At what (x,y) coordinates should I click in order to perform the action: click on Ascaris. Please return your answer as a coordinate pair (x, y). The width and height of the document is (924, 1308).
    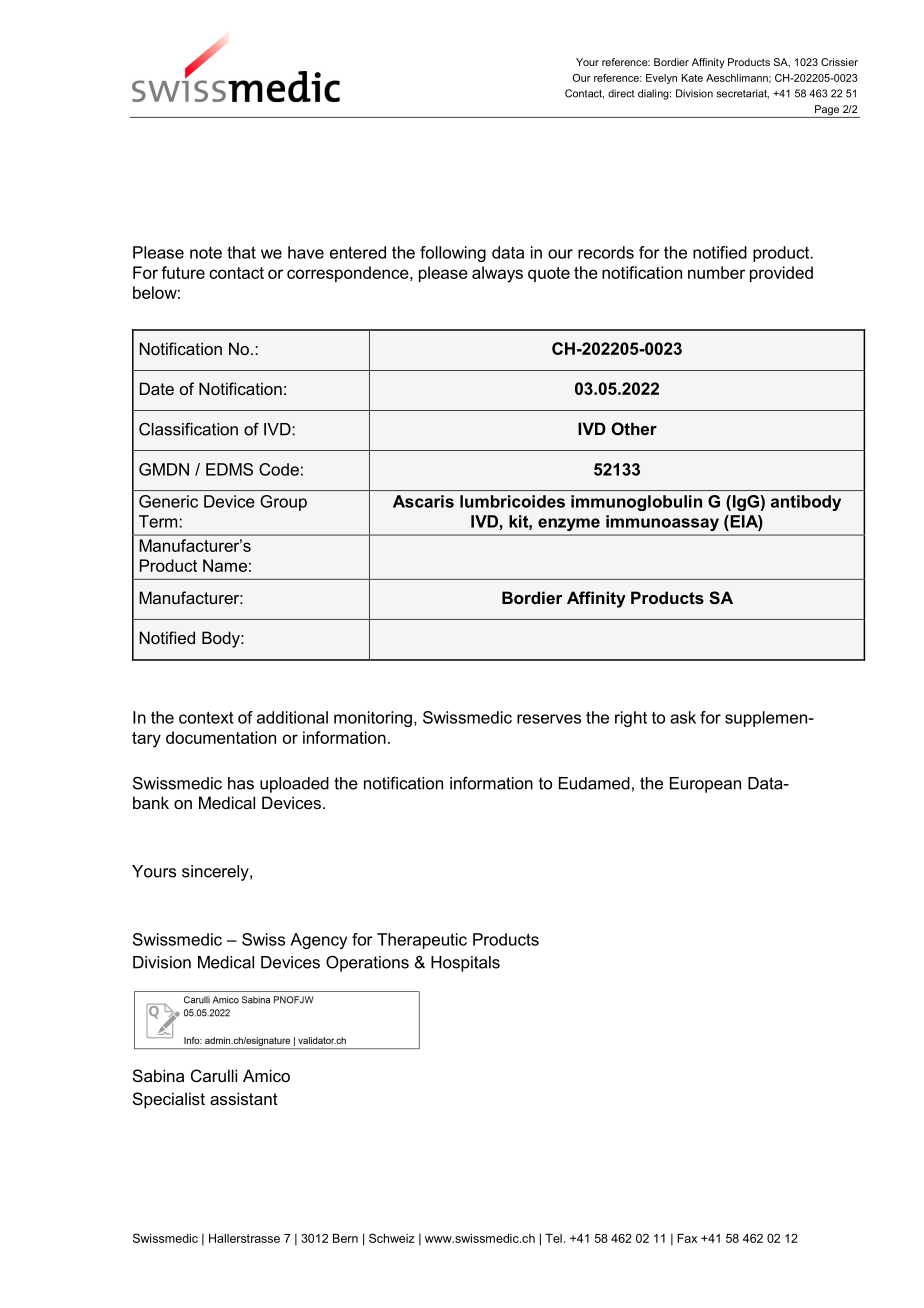
    Looking at the image, I should click on (423, 501).
